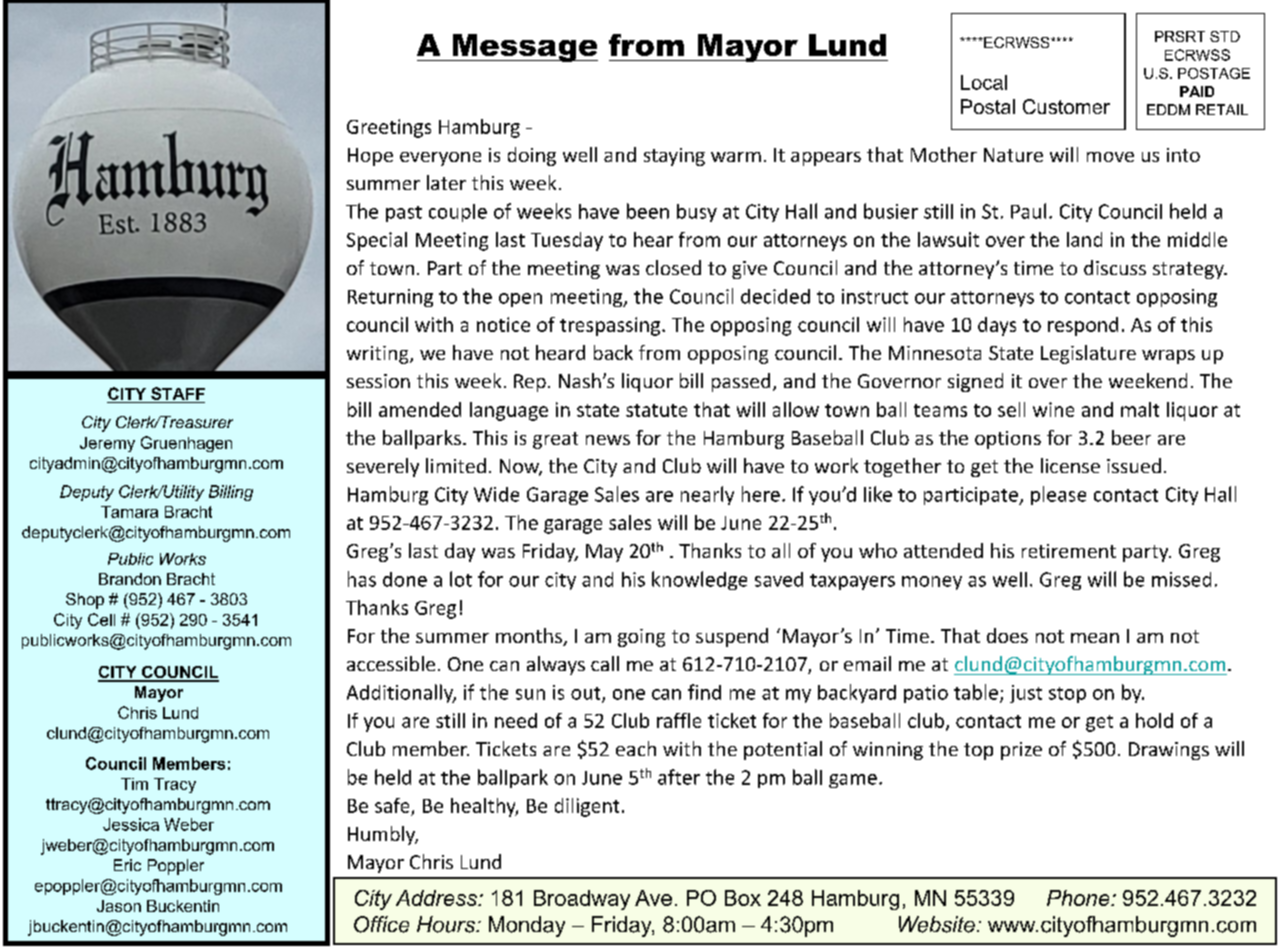 The image size is (1281, 952). I want to click on Special, so click(377, 241).
